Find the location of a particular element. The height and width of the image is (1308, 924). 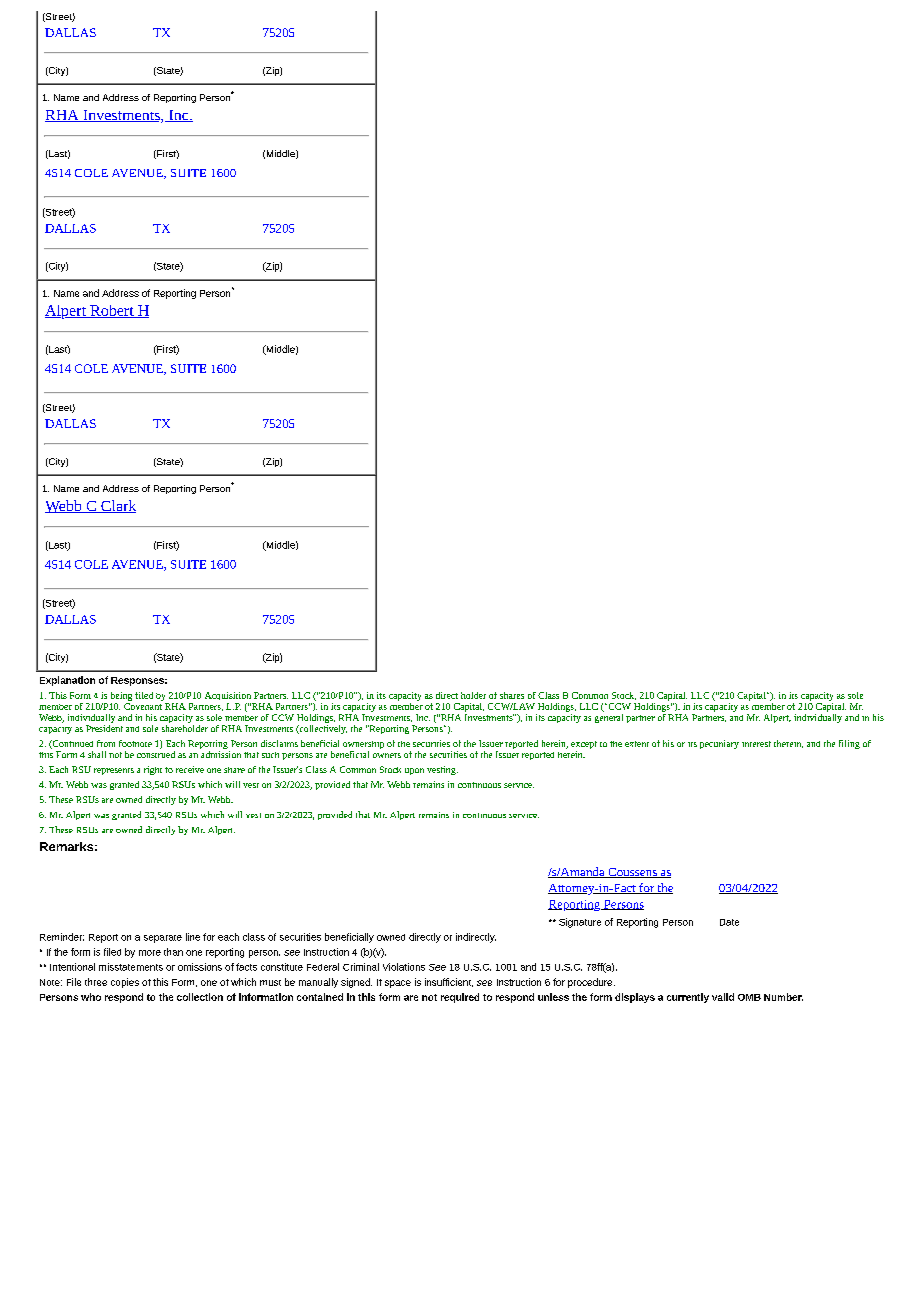

right is located at coordinates (153, 770).
